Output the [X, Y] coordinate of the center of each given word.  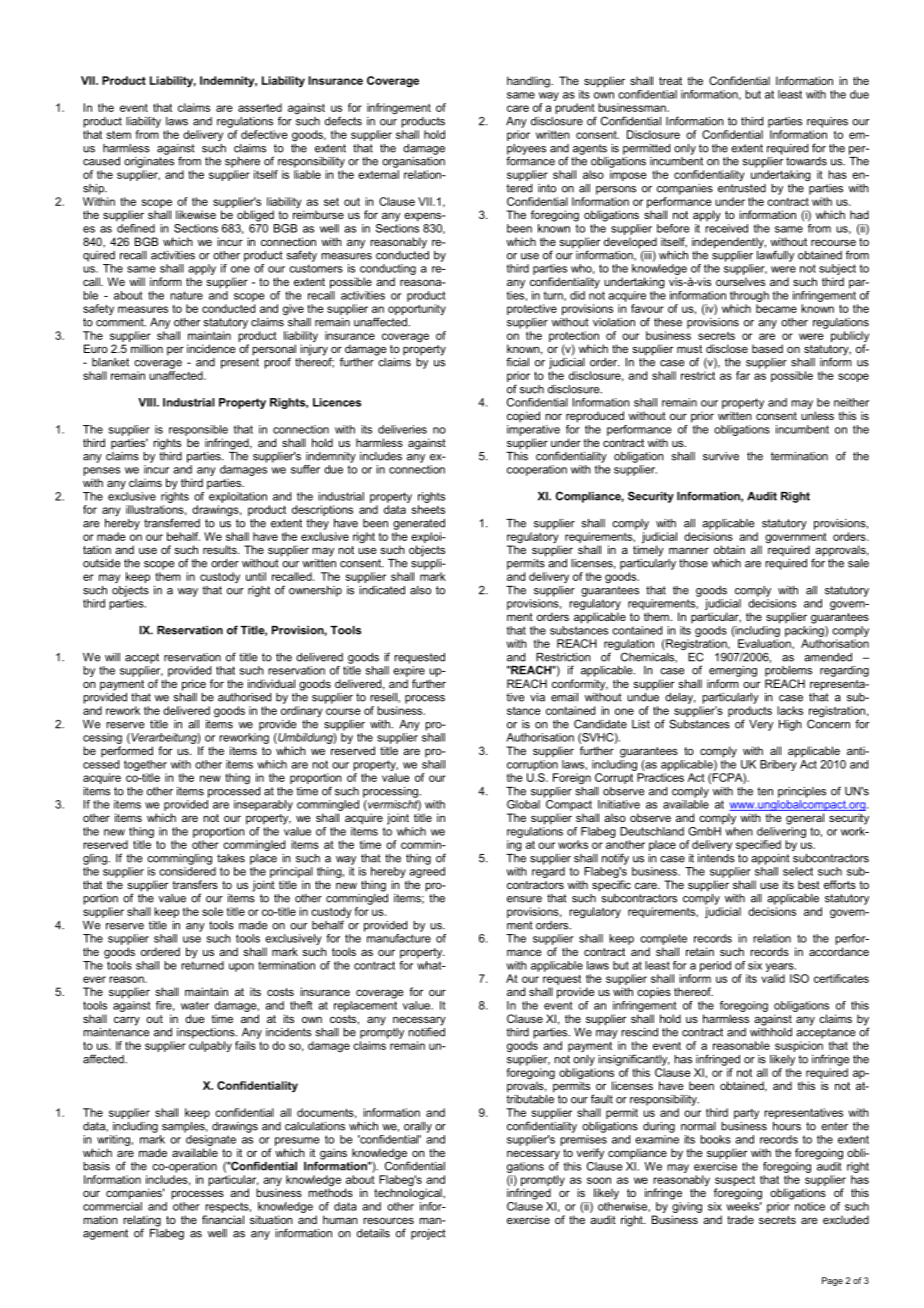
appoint [770, 859]
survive [721, 456]
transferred [172, 523]
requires [827, 122]
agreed [427, 871]
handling [529, 82]
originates [149, 161]
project [428, 1234]
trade [740, 1219]
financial [223, 1219]
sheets [428, 509]
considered [187, 870]
